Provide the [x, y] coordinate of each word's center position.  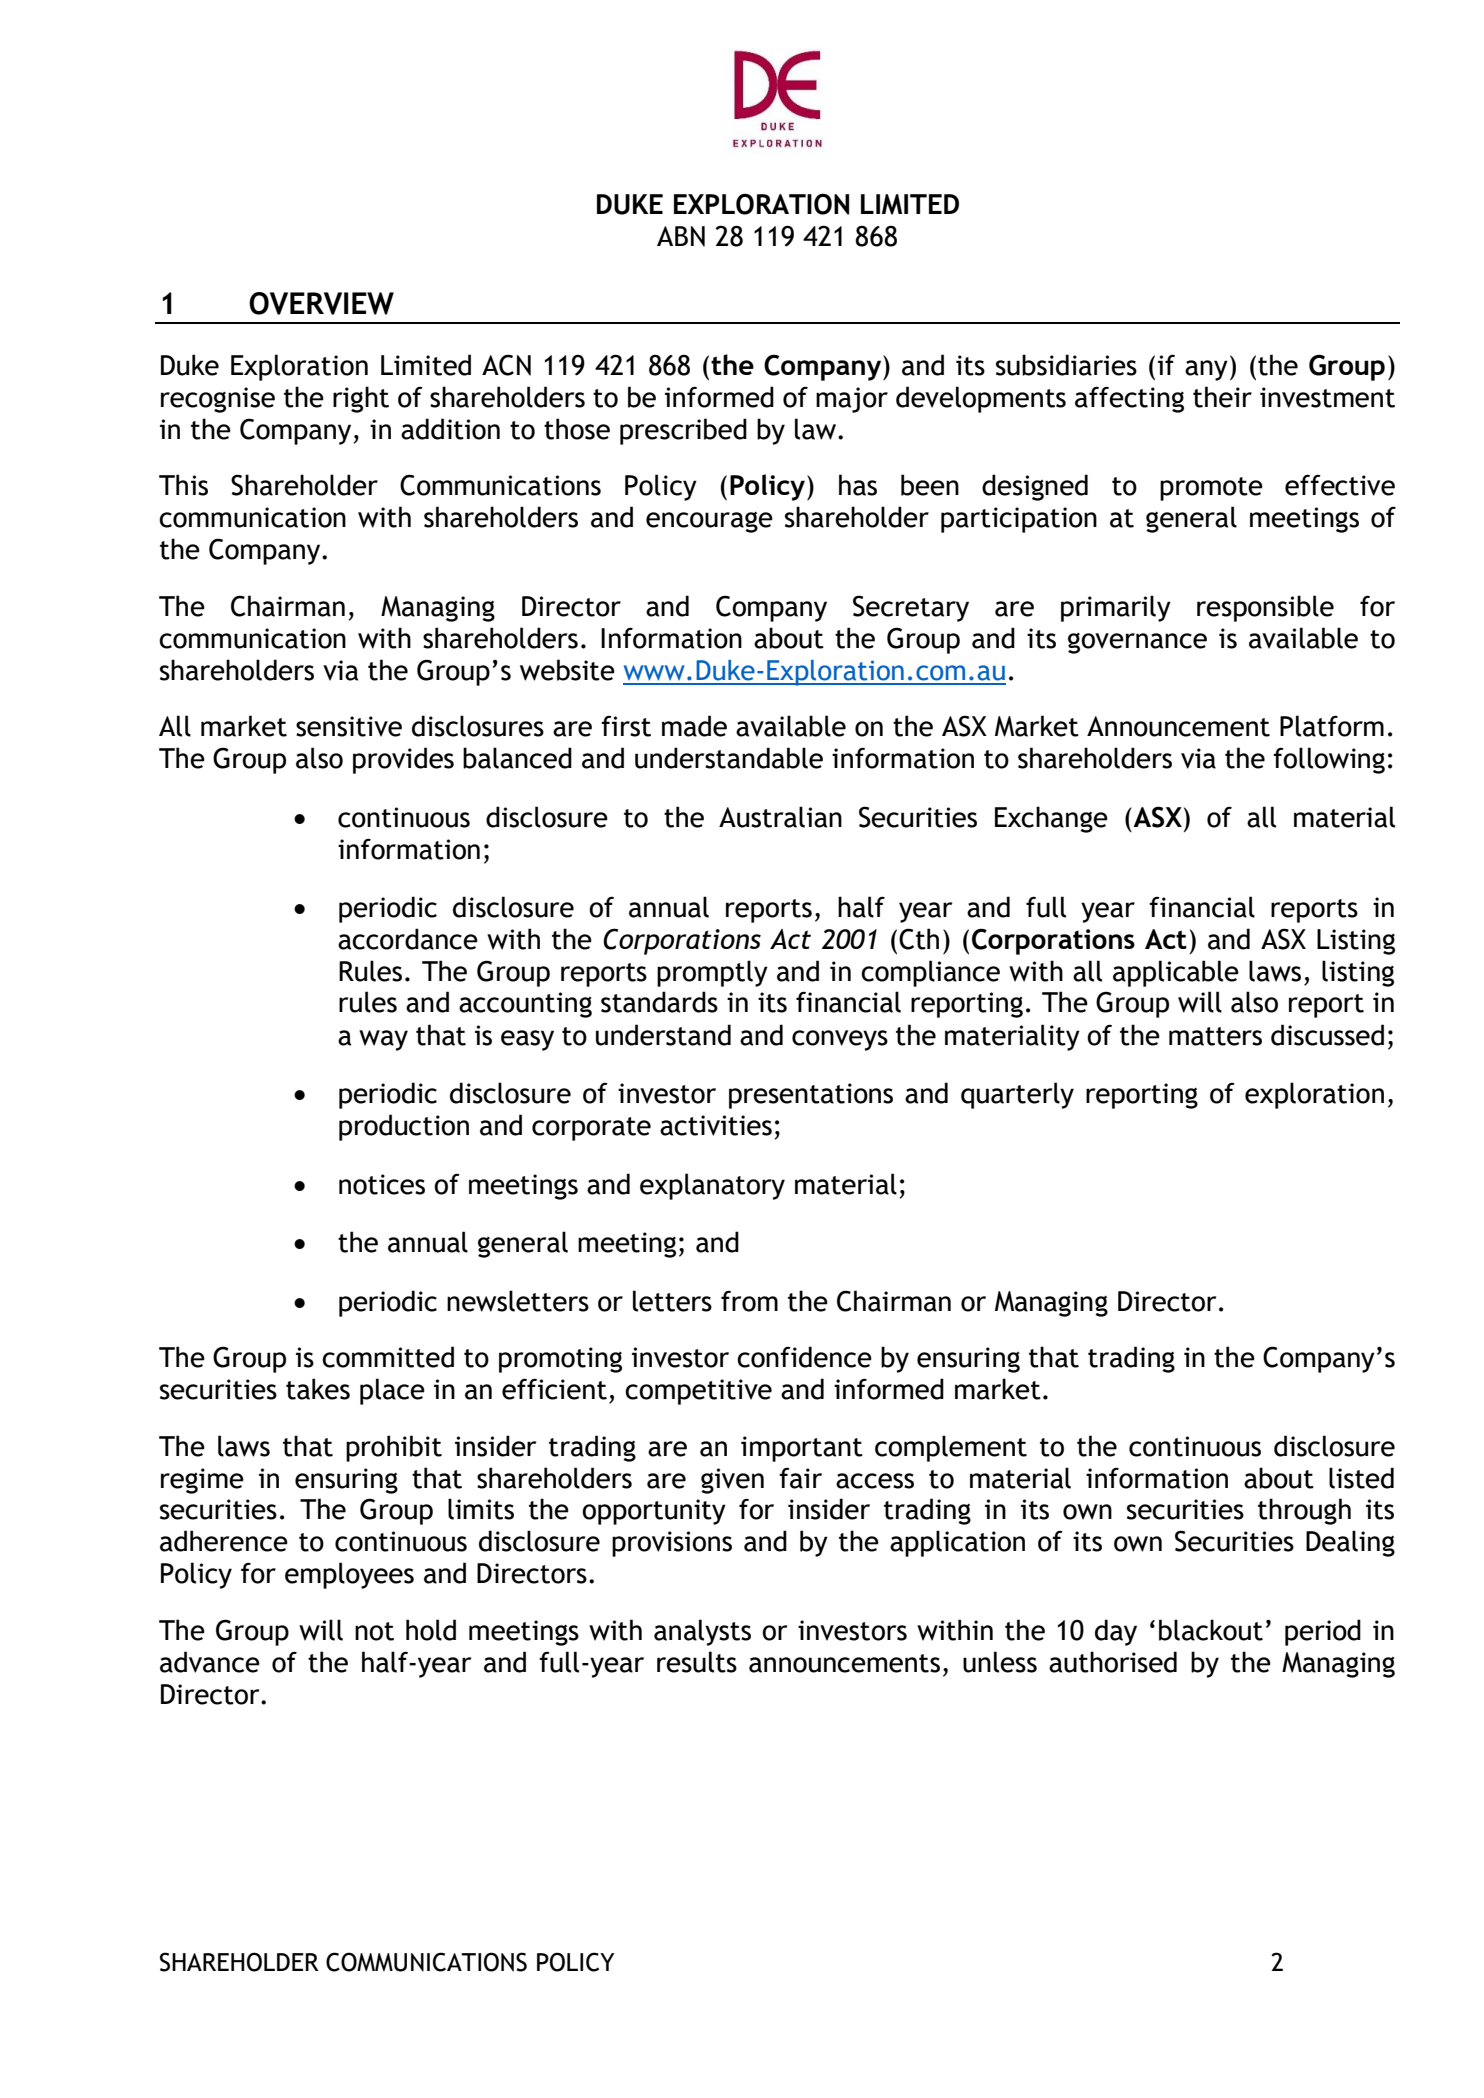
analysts [702, 1632]
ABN [681, 236]
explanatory [712, 1186]
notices [382, 1184]
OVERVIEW [321, 303]
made [694, 726]
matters [1215, 1036]
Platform [1332, 726]
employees [349, 1575]
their [1222, 397]
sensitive [349, 726]
